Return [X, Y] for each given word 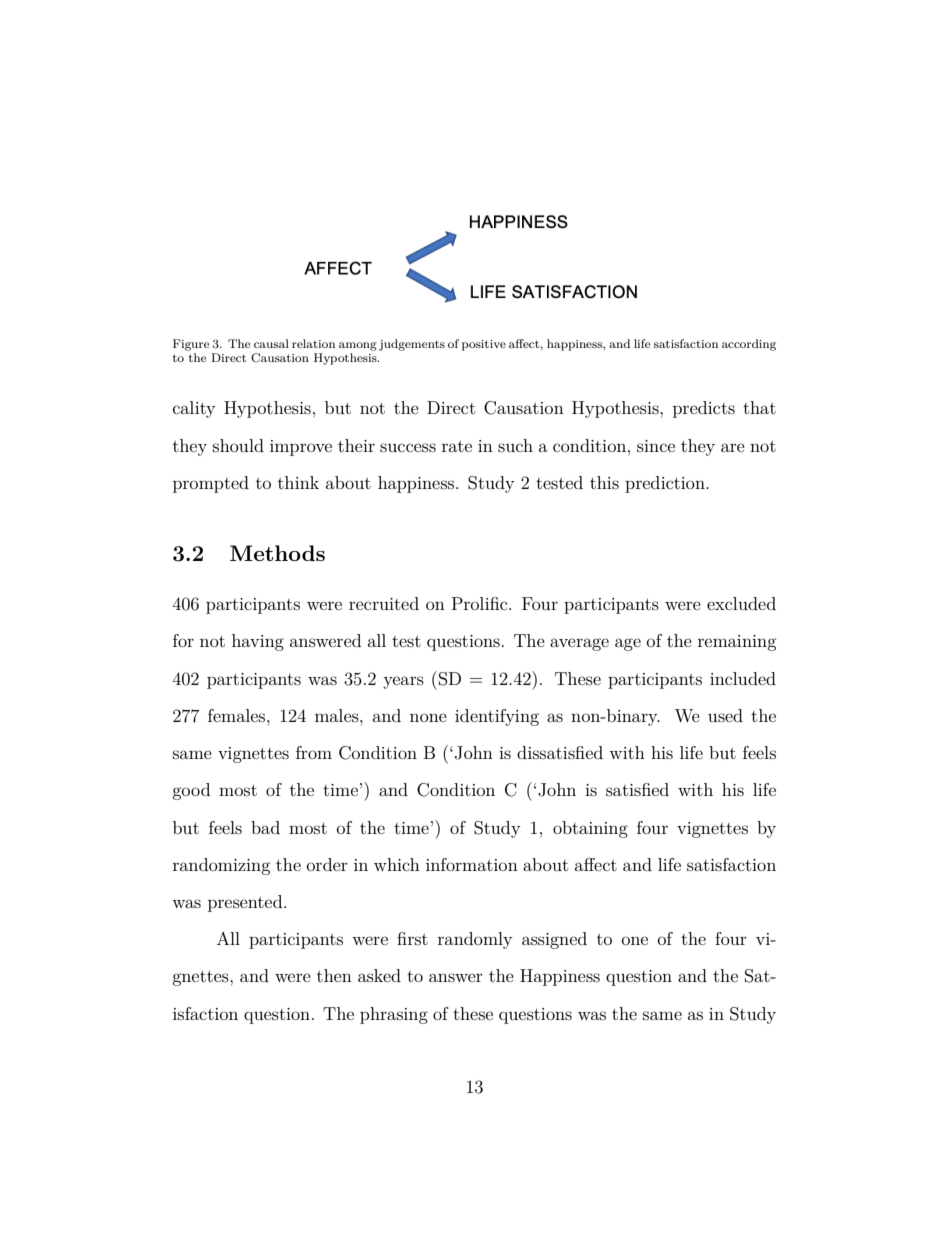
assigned [554, 940]
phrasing [394, 1015]
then [334, 975]
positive [484, 345]
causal [271, 343]
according [749, 345]
